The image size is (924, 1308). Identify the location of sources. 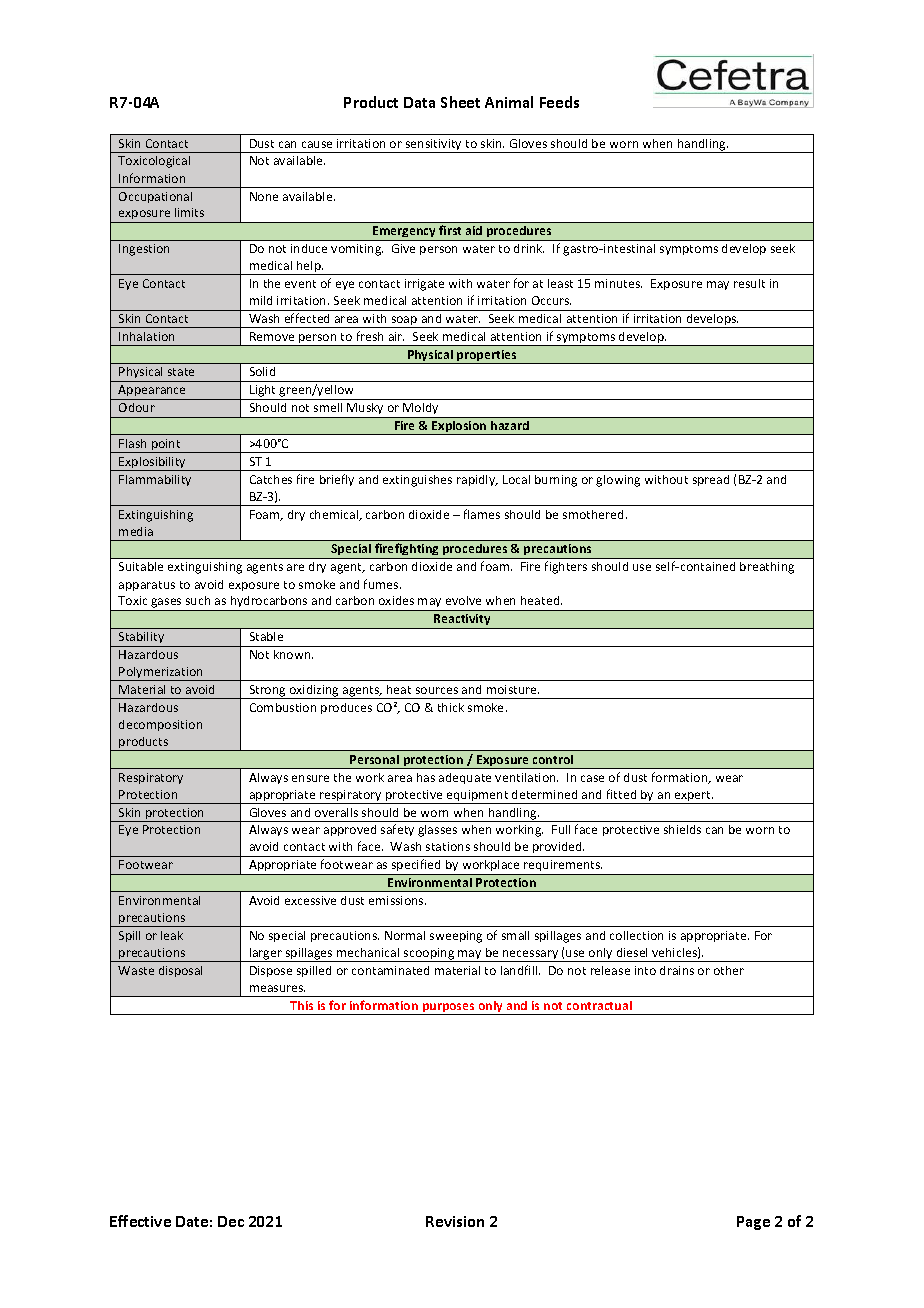
(437, 690).
